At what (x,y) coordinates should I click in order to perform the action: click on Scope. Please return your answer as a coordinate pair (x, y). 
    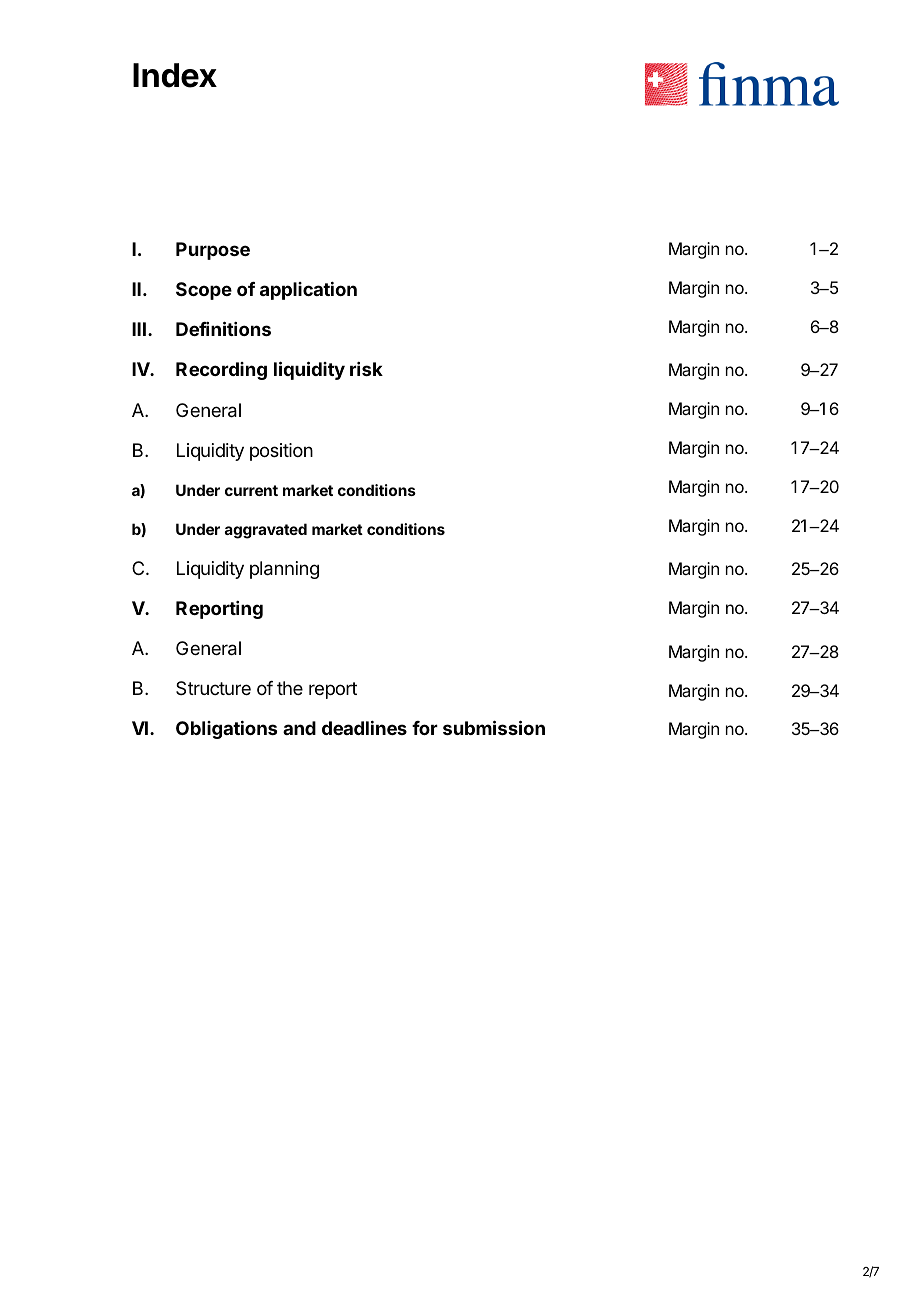
    Looking at the image, I should click on (204, 291).
